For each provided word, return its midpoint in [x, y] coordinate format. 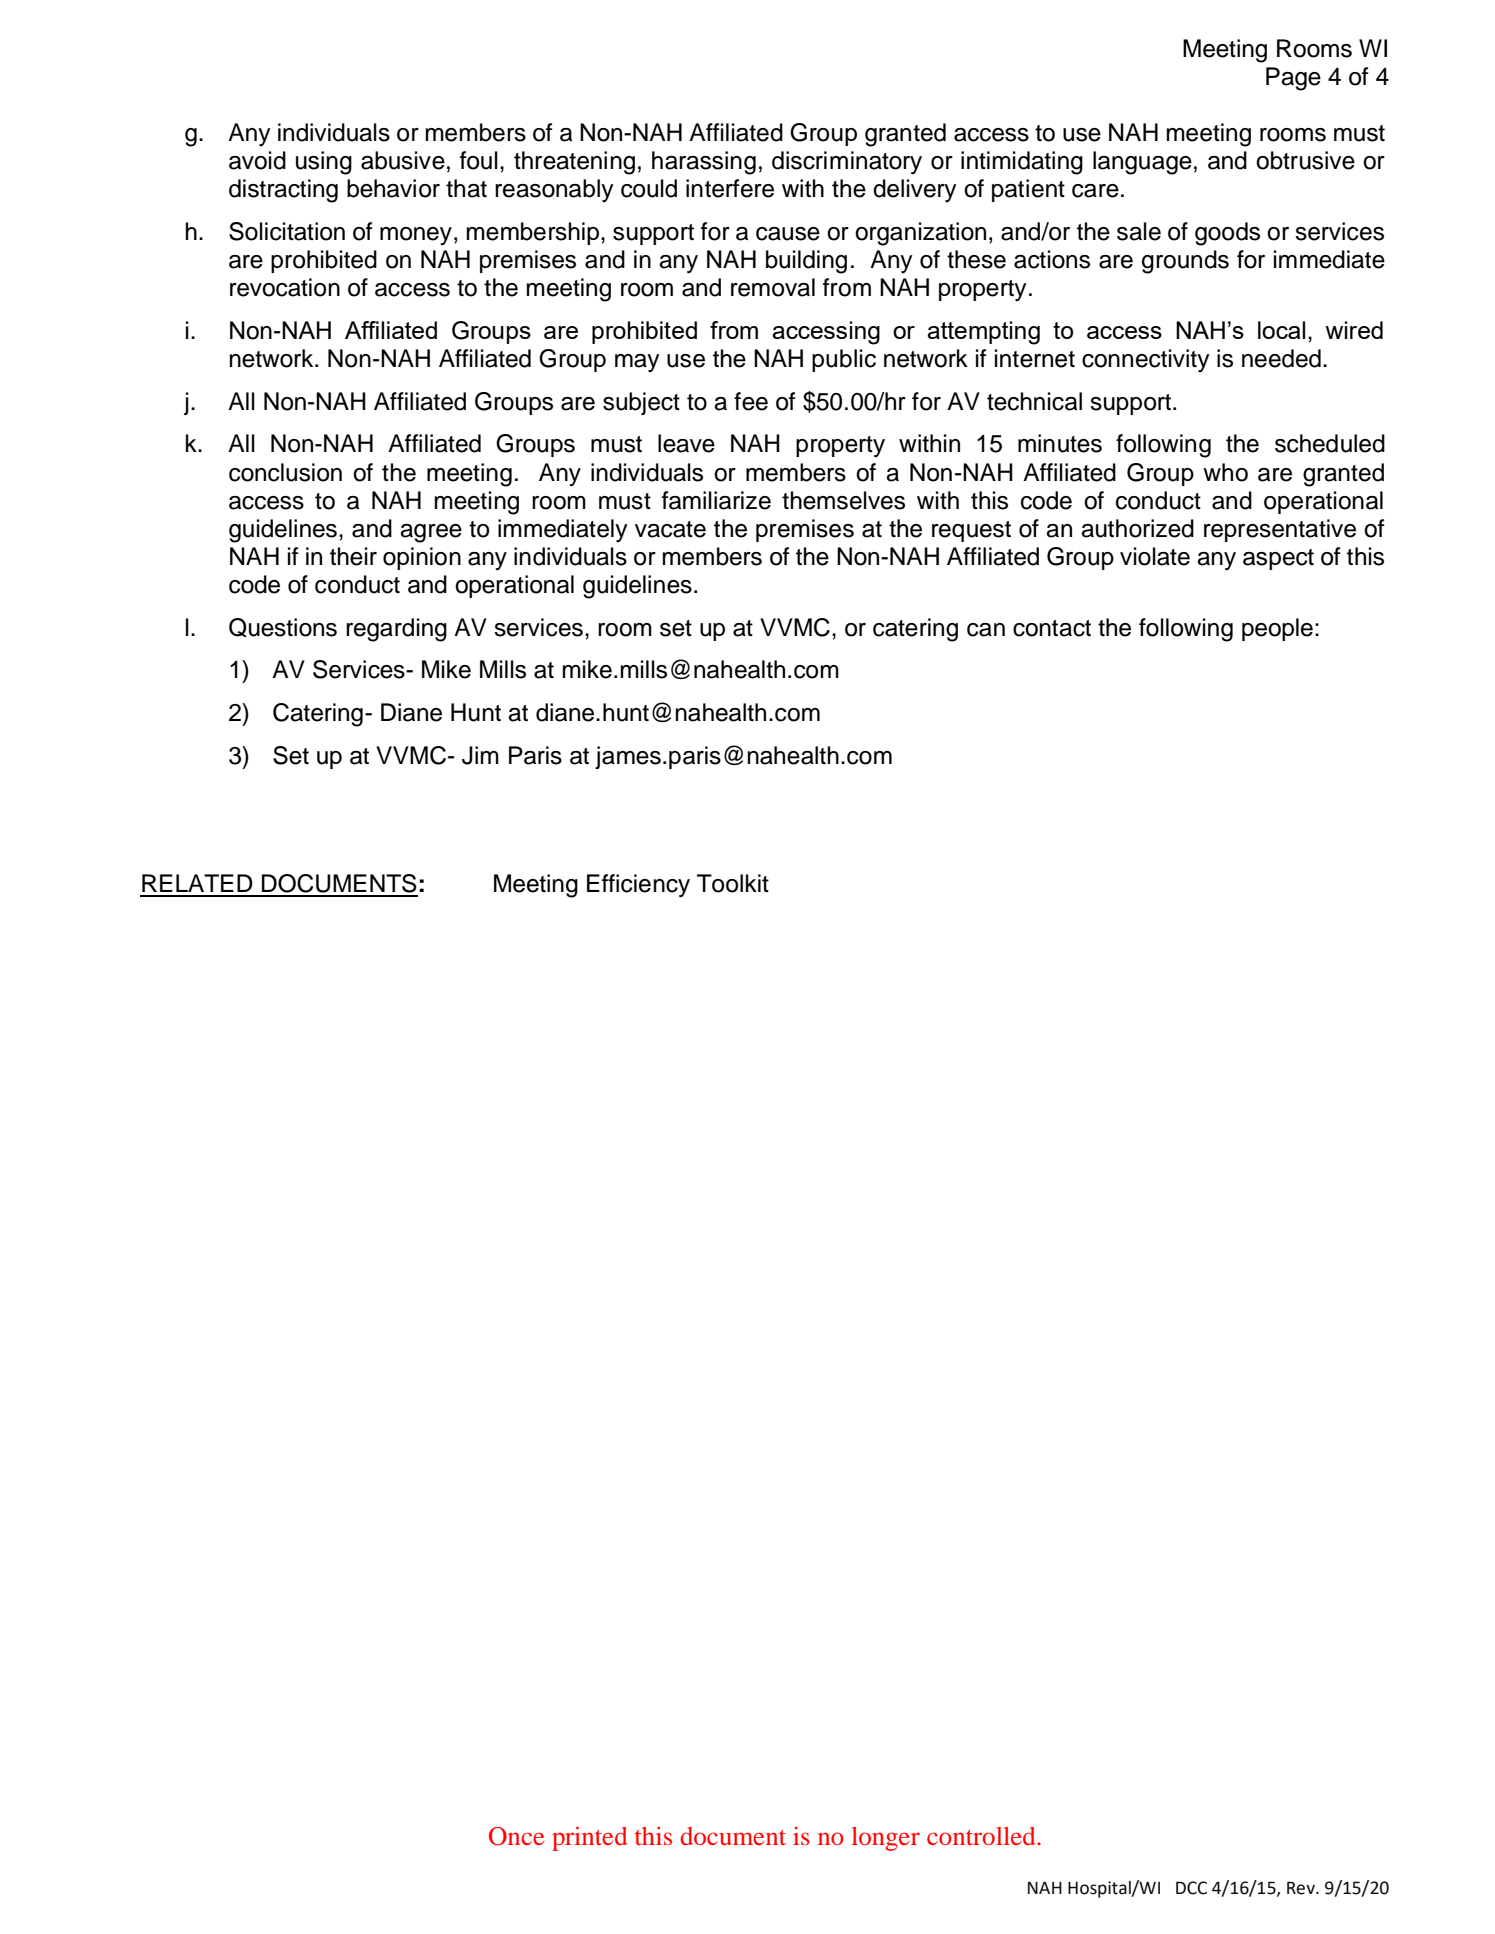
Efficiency [638, 886]
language [1142, 163]
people [1277, 629]
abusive [403, 160]
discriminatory [847, 163]
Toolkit [733, 883]
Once [516, 1836]
